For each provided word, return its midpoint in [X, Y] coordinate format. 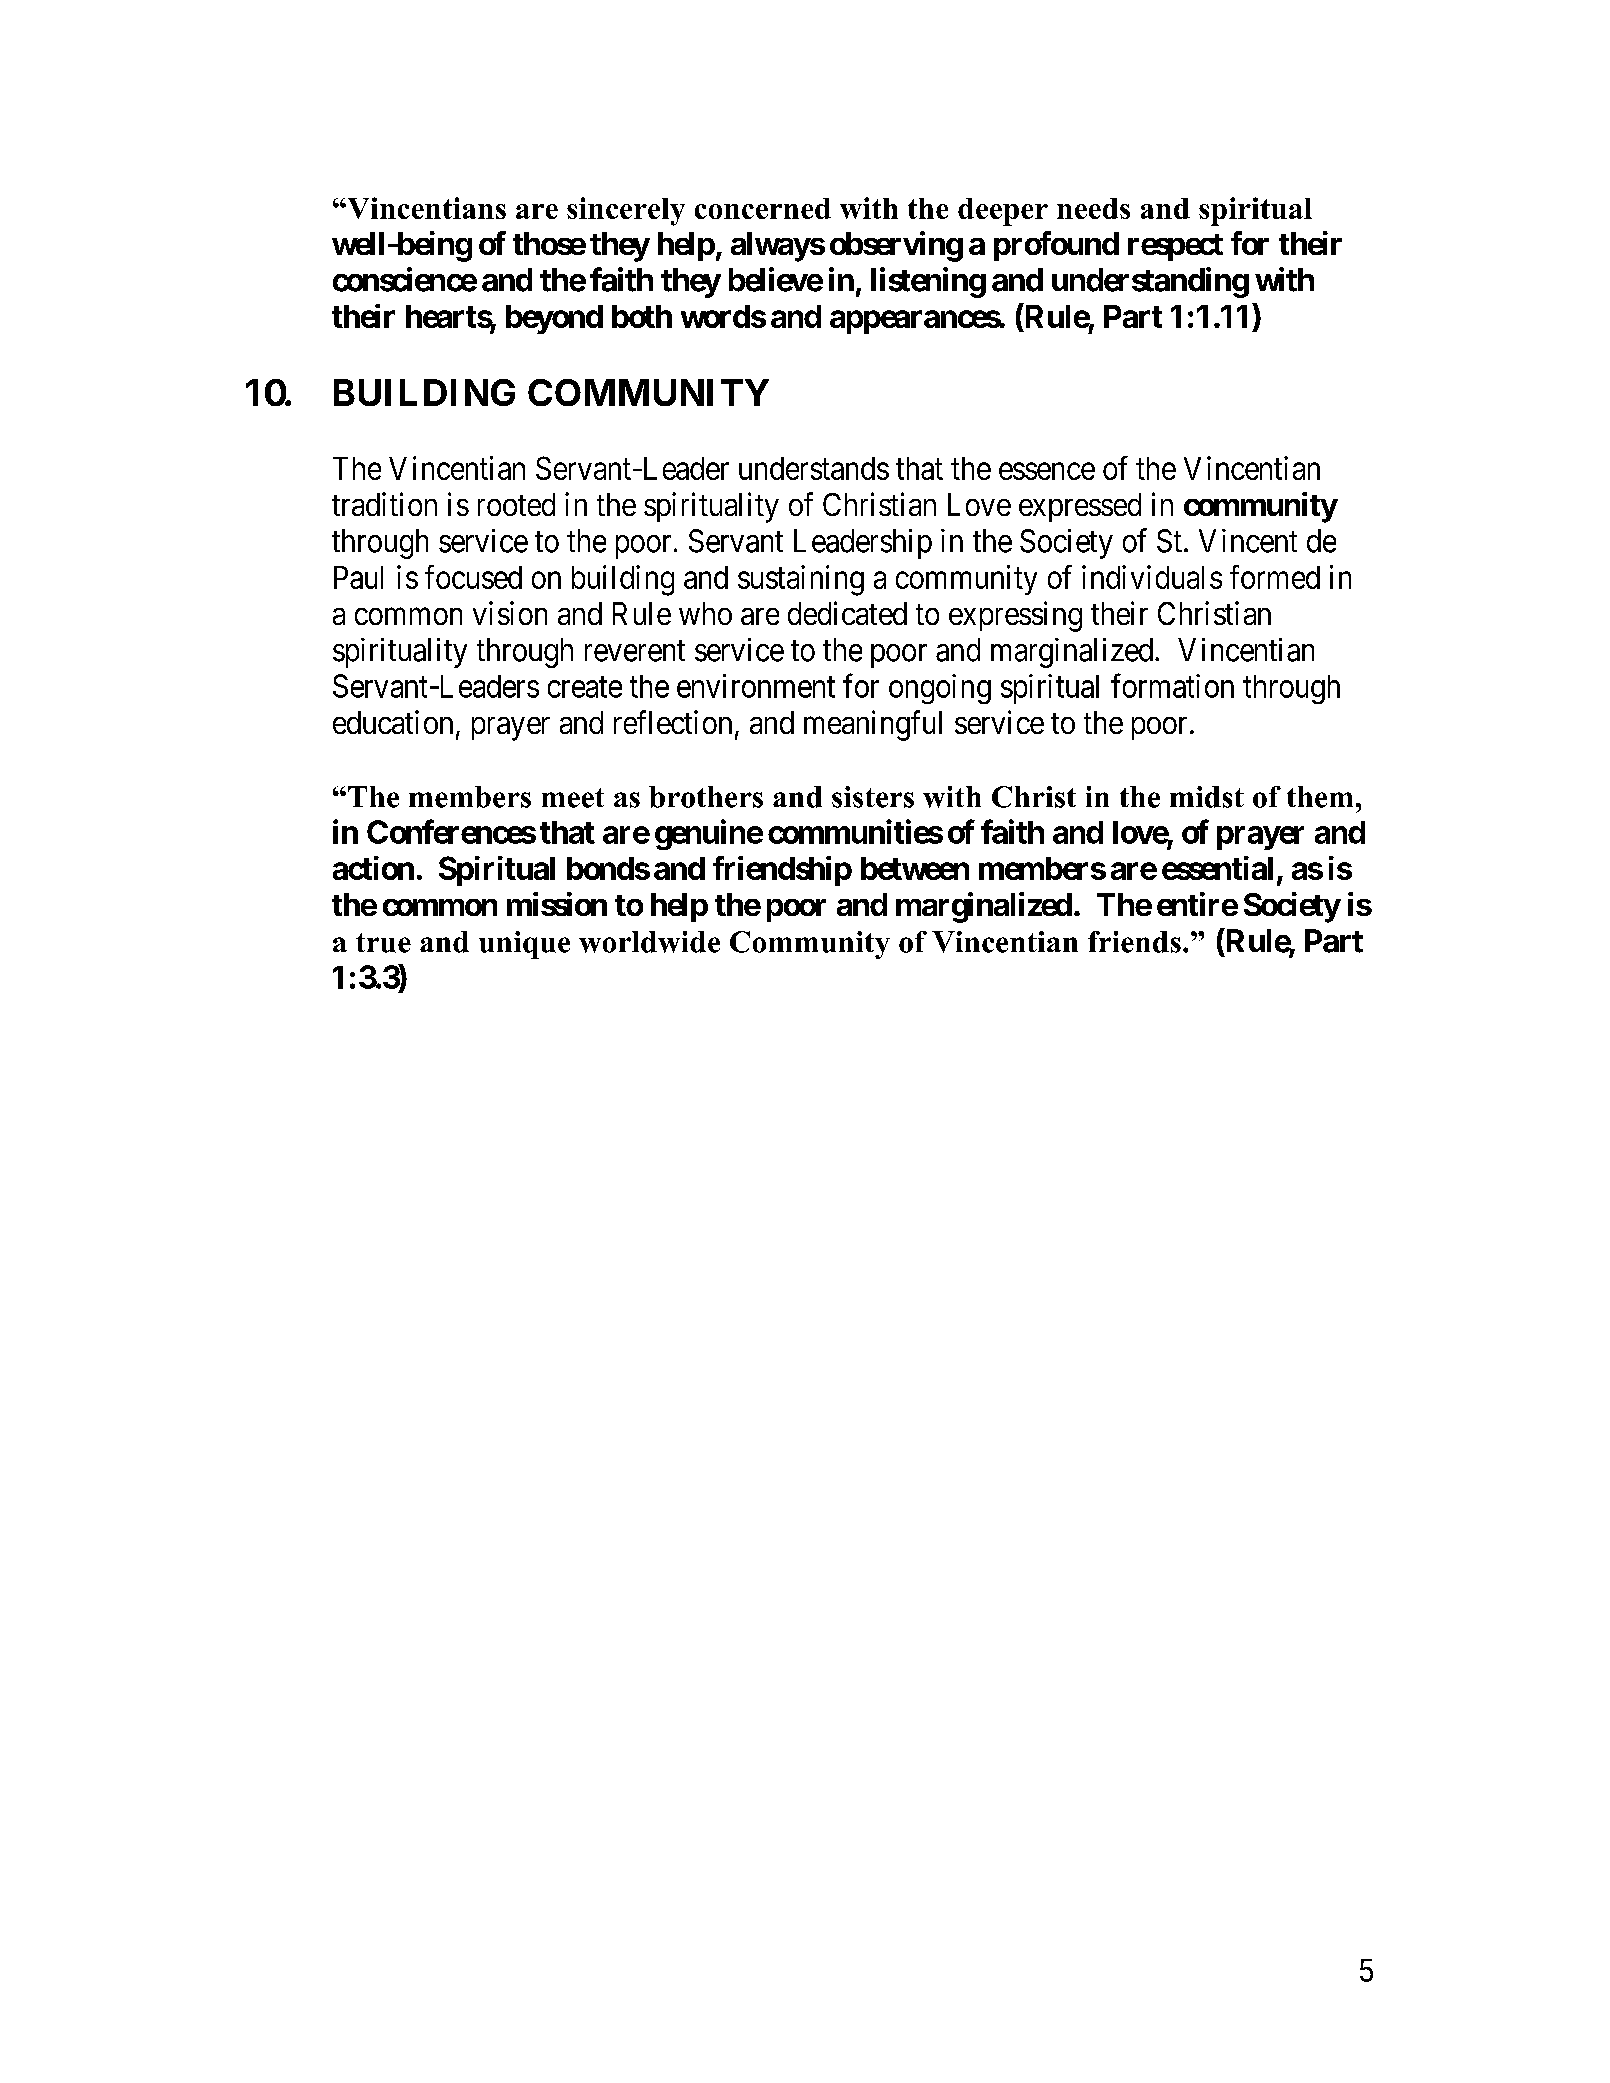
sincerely [626, 211]
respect [1175, 247]
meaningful [873, 725]
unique [524, 945]
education [393, 722]
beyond [554, 319]
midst [1207, 797]
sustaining [801, 580]
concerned [763, 208]
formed [1275, 577]
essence [1047, 471]
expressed [1080, 507]
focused [473, 577]
